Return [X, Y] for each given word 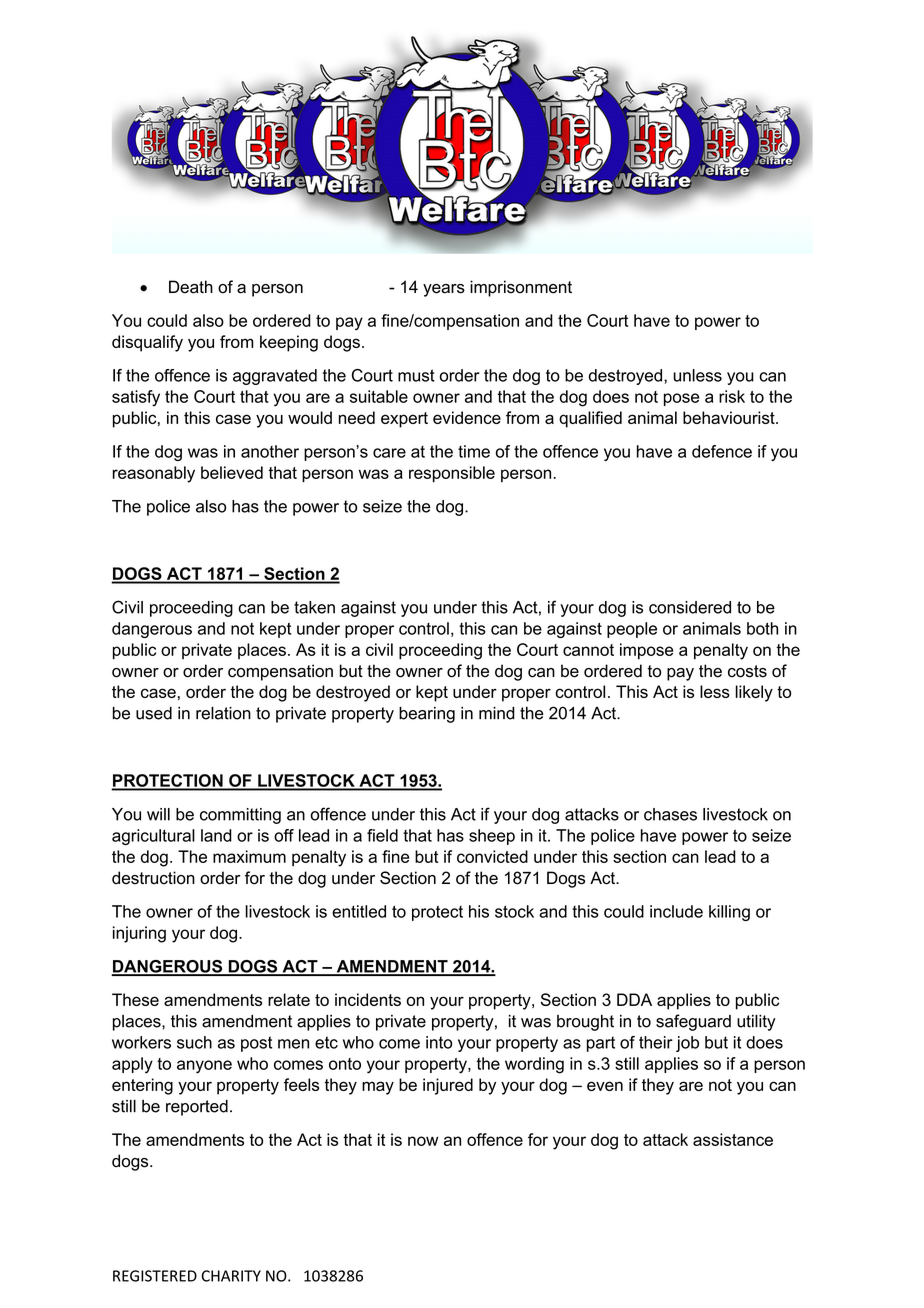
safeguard [693, 1022]
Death [191, 287]
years [444, 290]
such [194, 1042]
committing [240, 816]
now [423, 1141]
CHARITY [231, 1276]
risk [732, 396]
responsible [452, 474]
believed [232, 472]
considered [690, 607]
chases [670, 814]
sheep [492, 837]
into [439, 1042]
